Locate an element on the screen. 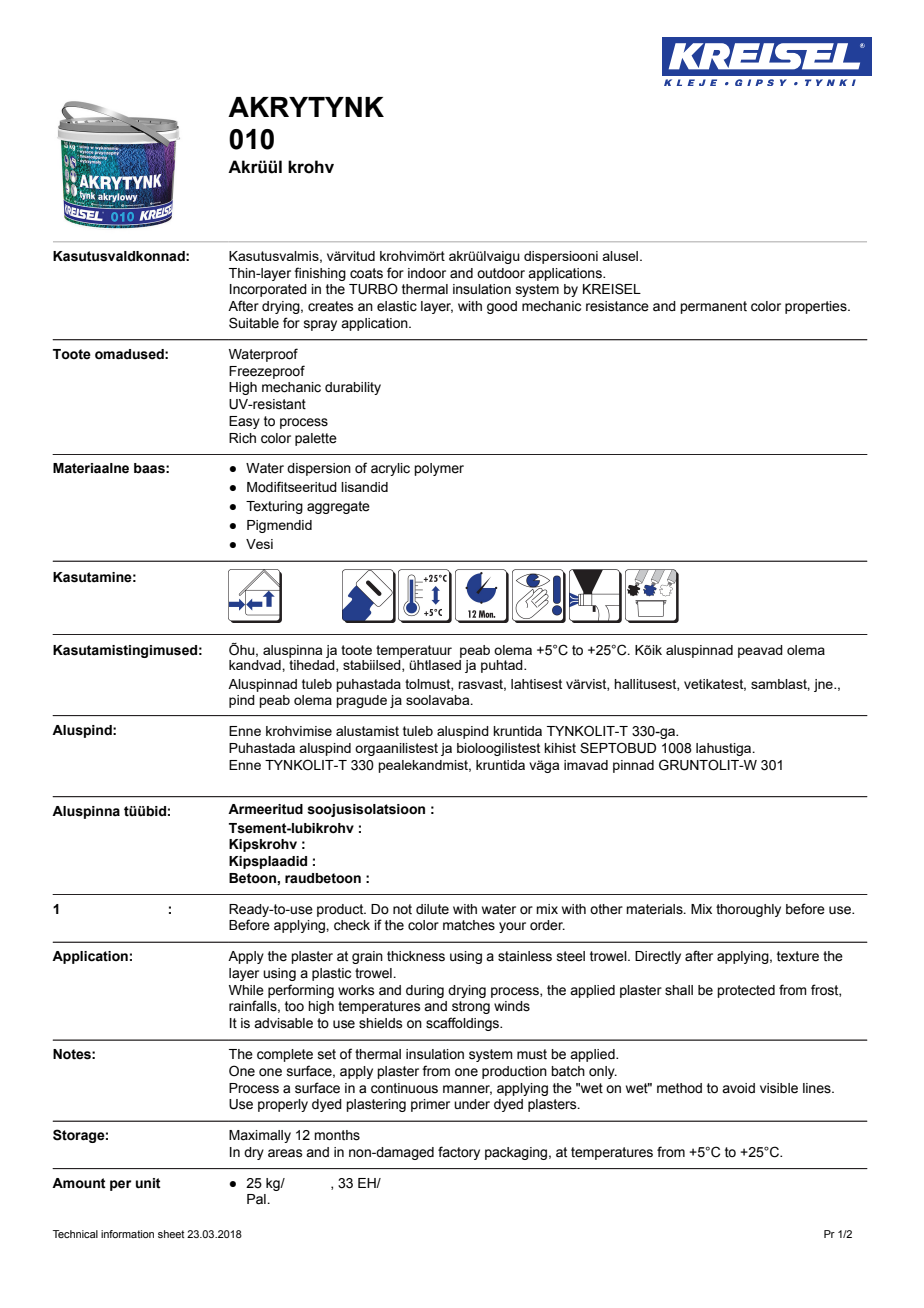 The image size is (924, 1308). factory is located at coordinates (459, 1153).
